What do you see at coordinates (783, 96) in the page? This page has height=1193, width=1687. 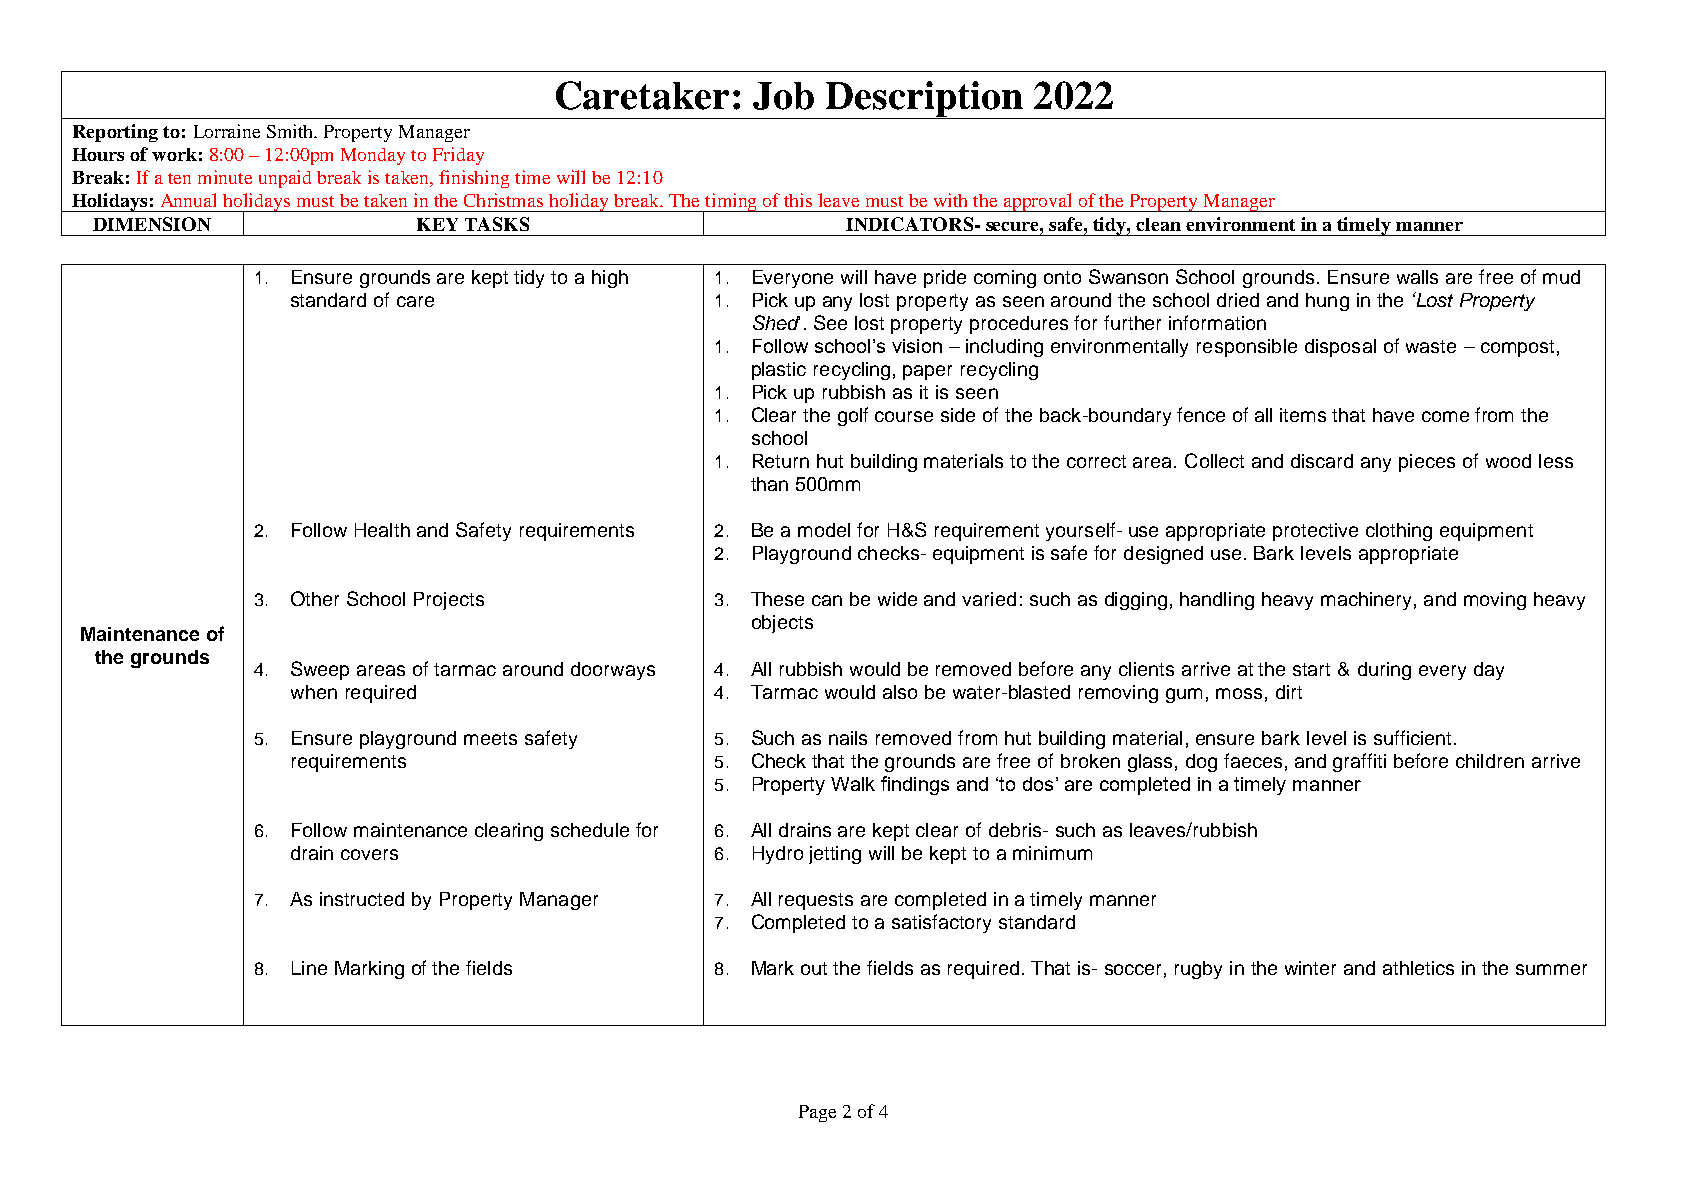 I see `Job` at bounding box center [783, 96].
